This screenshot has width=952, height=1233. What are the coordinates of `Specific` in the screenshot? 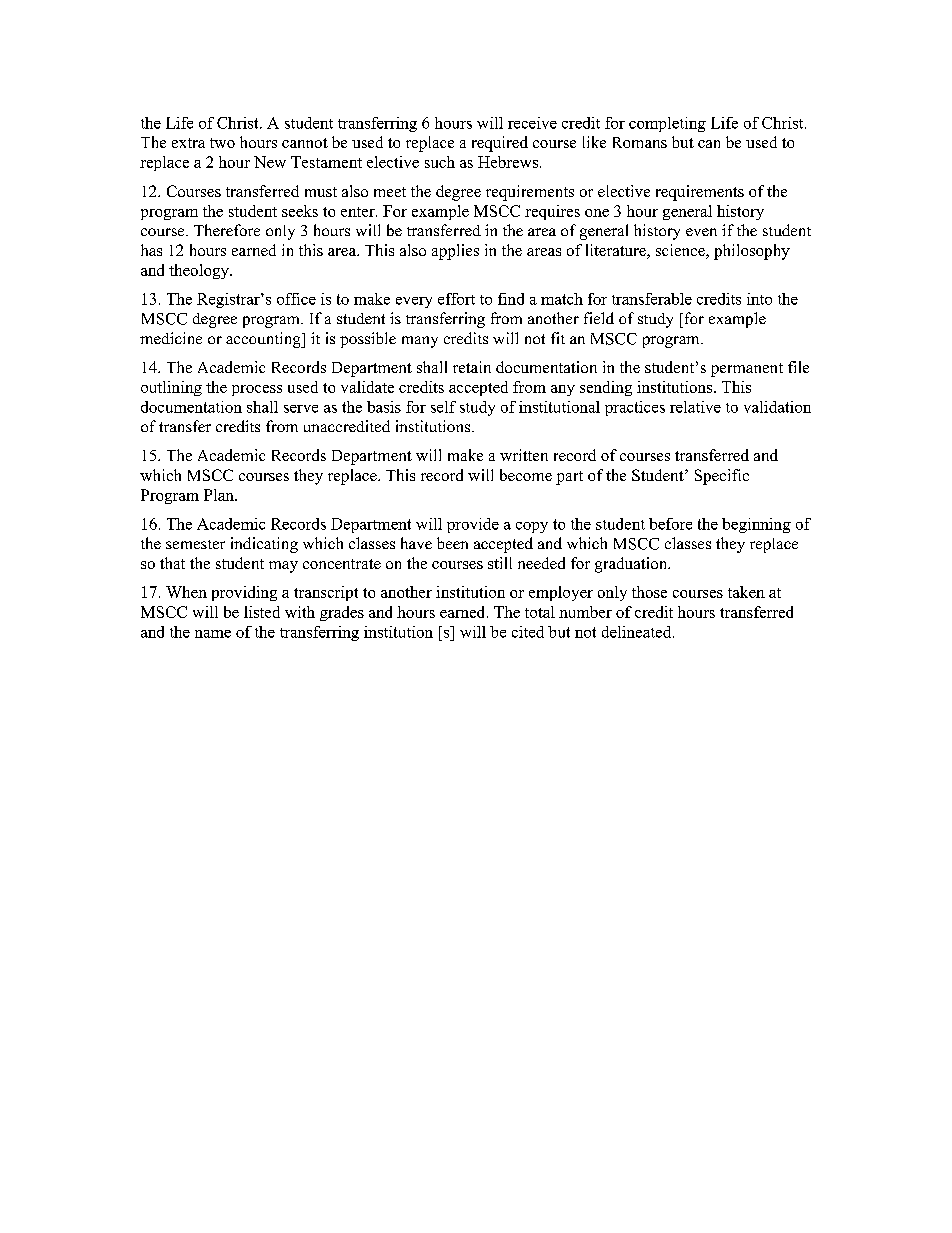 It's located at (722, 477).
